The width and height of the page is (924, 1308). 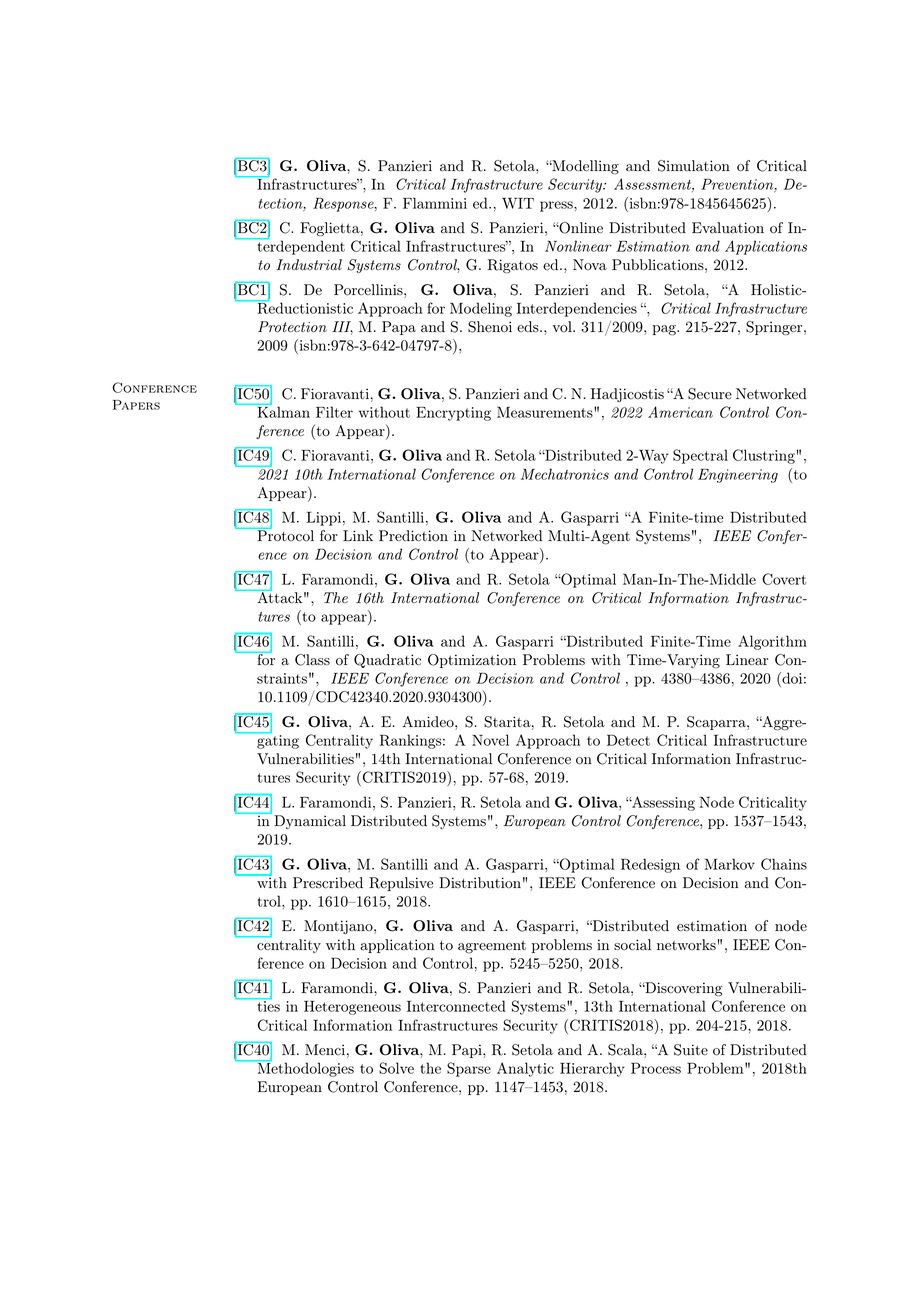 What do you see at coordinates (490, 740) in the page?
I see `Novel` at bounding box center [490, 740].
